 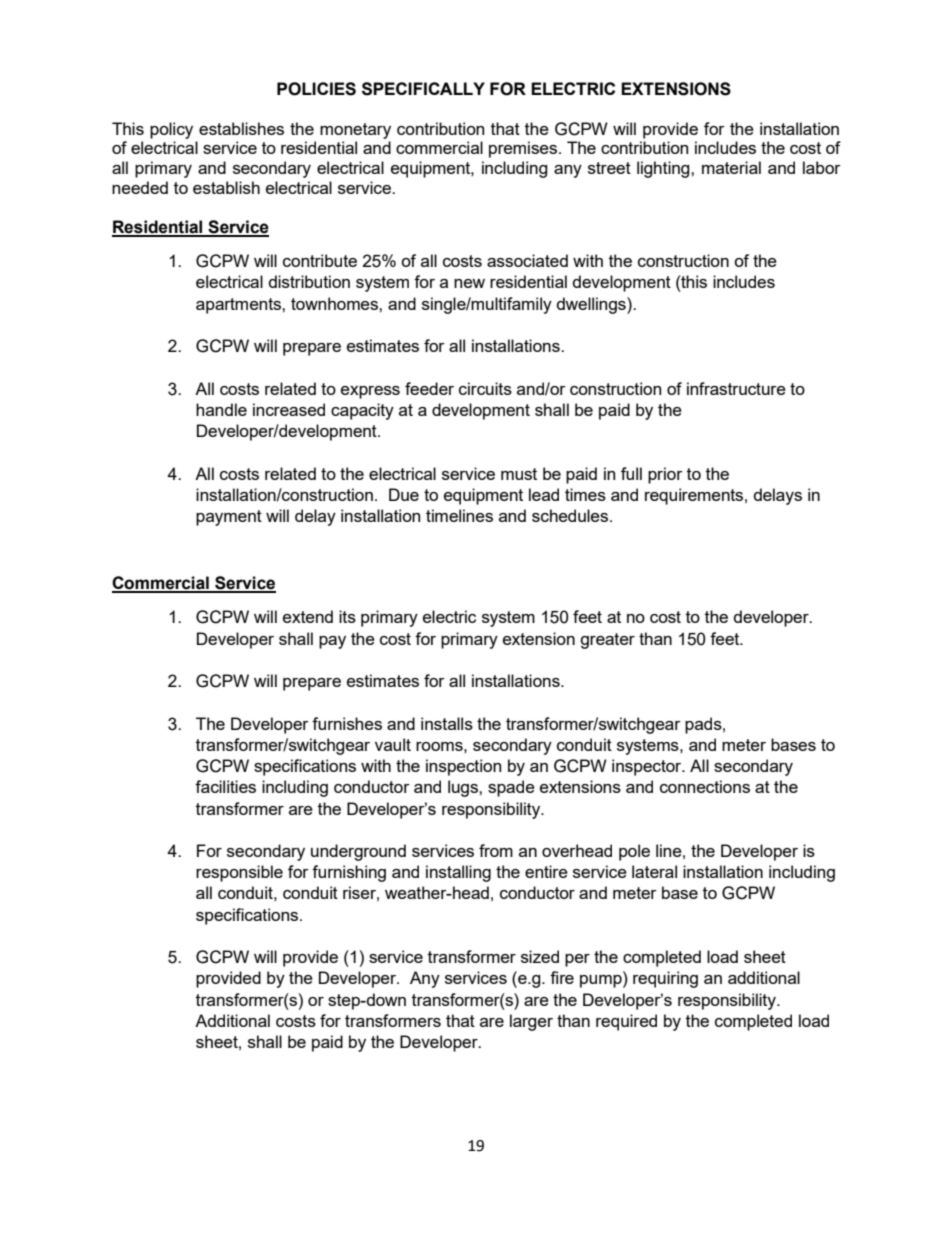 I want to click on larger, so click(x=531, y=1022).
